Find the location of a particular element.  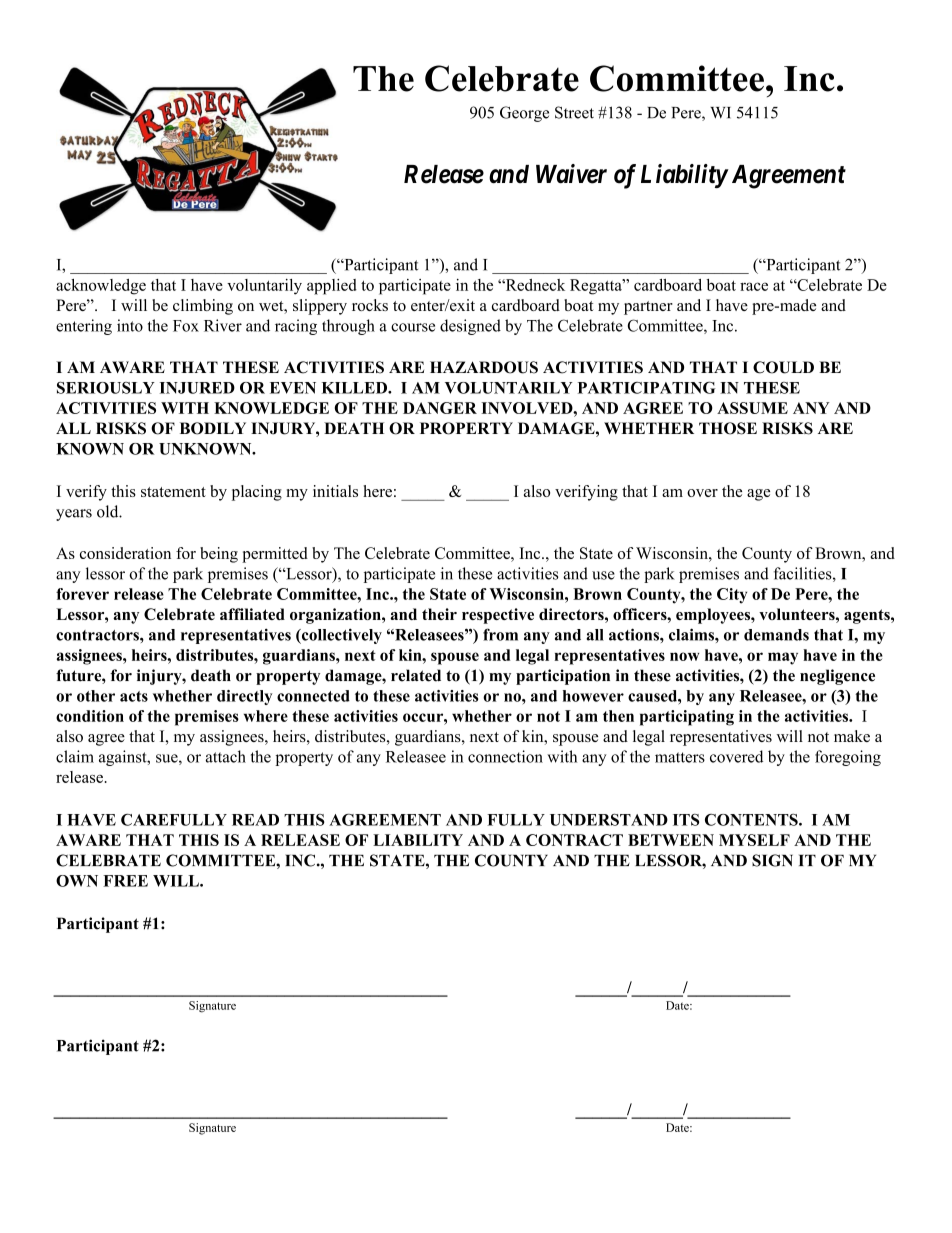

MYSELF is located at coordinates (754, 840).
